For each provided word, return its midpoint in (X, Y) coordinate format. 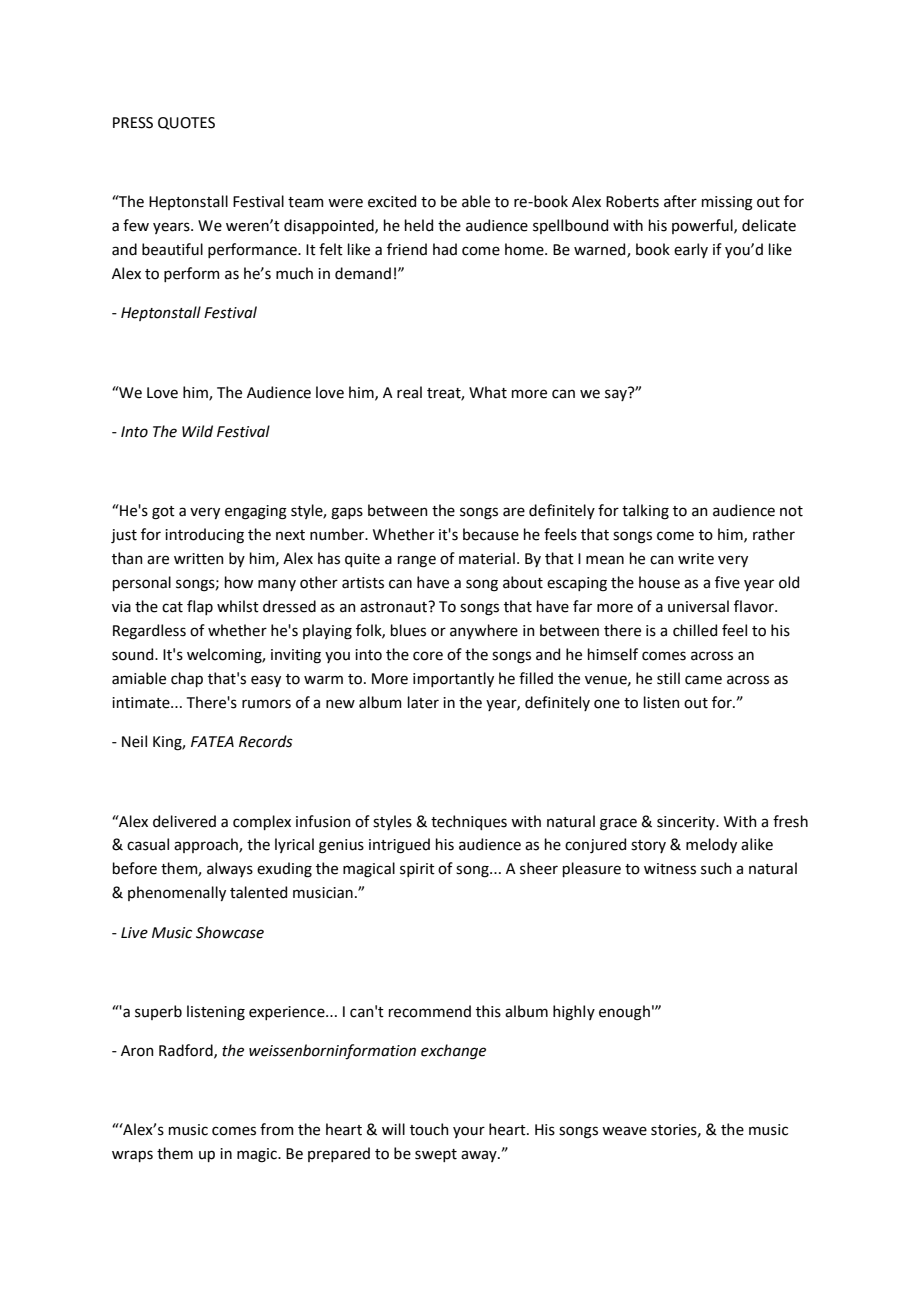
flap (200, 607)
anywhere (484, 631)
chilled (695, 630)
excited (392, 201)
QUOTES (186, 123)
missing (727, 203)
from (277, 1129)
